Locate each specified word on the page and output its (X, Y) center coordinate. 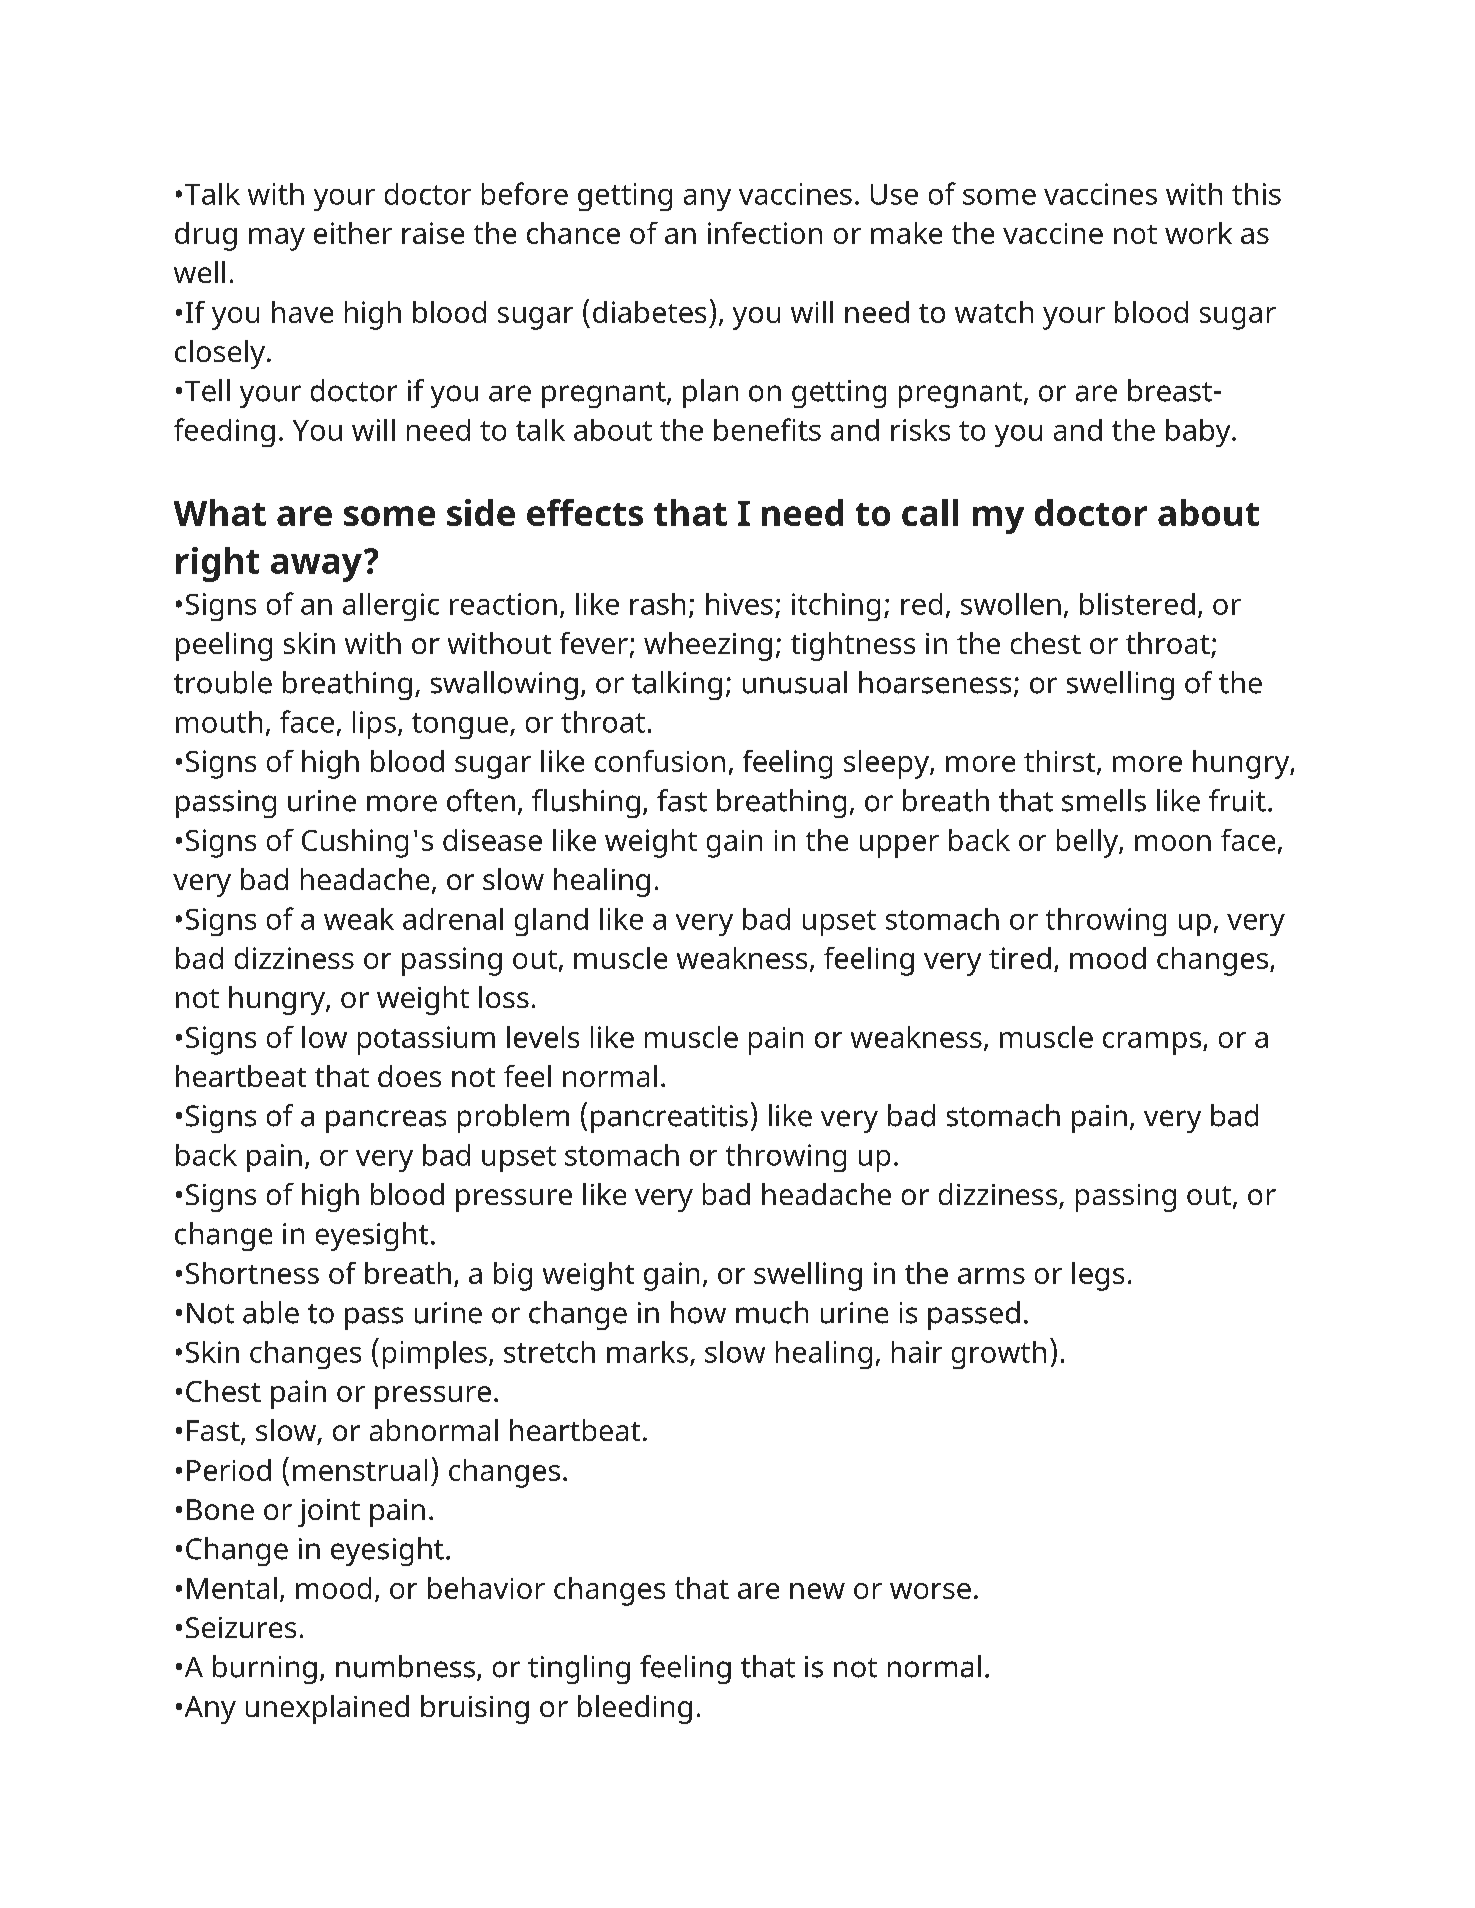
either (353, 233)
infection (765, 233)
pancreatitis (669, 1119)
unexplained (327, 1709)
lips (374, 725)
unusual (795, 682)
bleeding (635, 1709)
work (1198, 233)
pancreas (386, 1121)
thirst (1061, 762)
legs (1098, 1276)
